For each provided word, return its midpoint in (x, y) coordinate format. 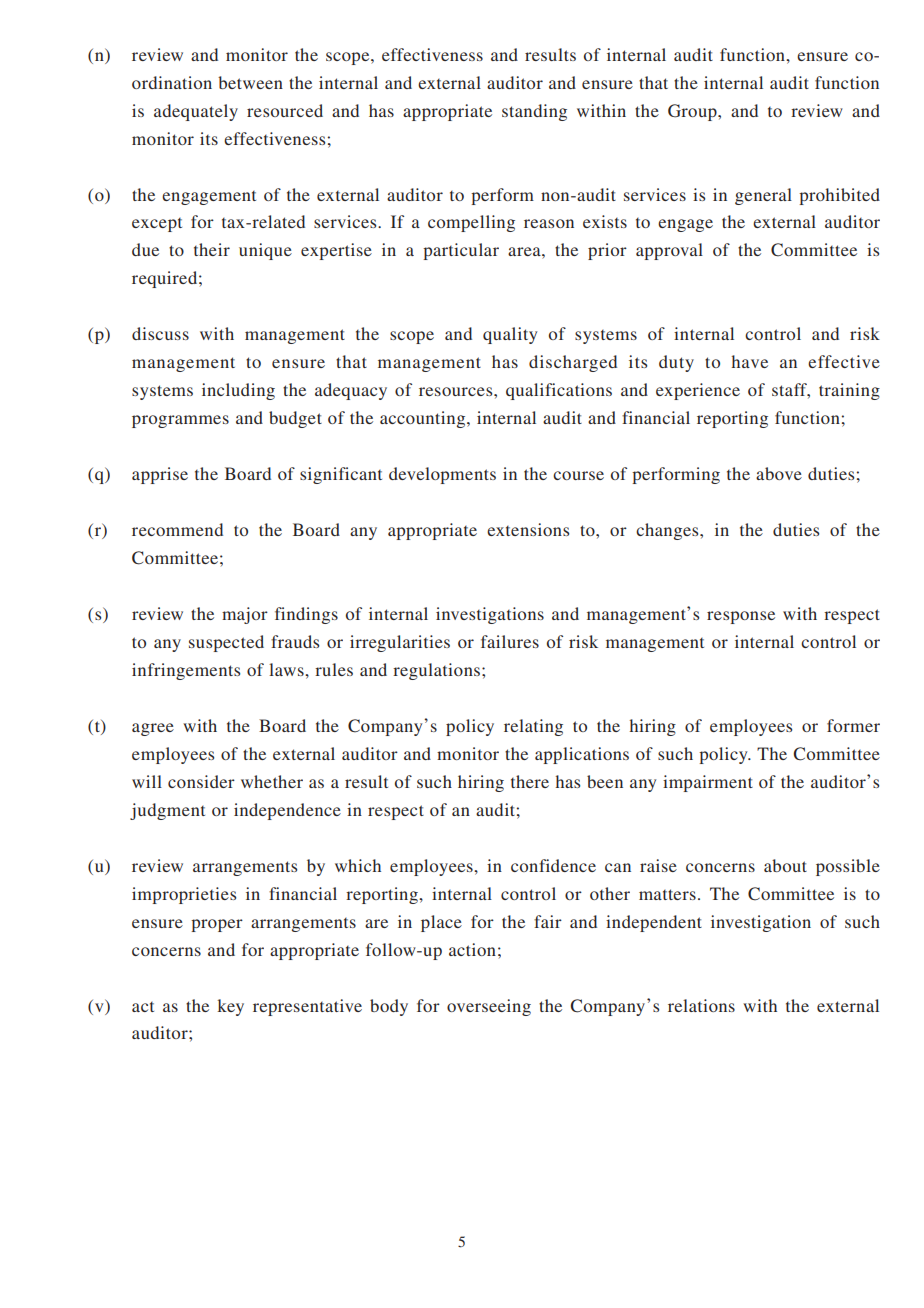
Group (693, 112)
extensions (528, 529)
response (741, 617)
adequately (196, 112)
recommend (177, 529)
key (231, 1007)
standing (534, 112)
